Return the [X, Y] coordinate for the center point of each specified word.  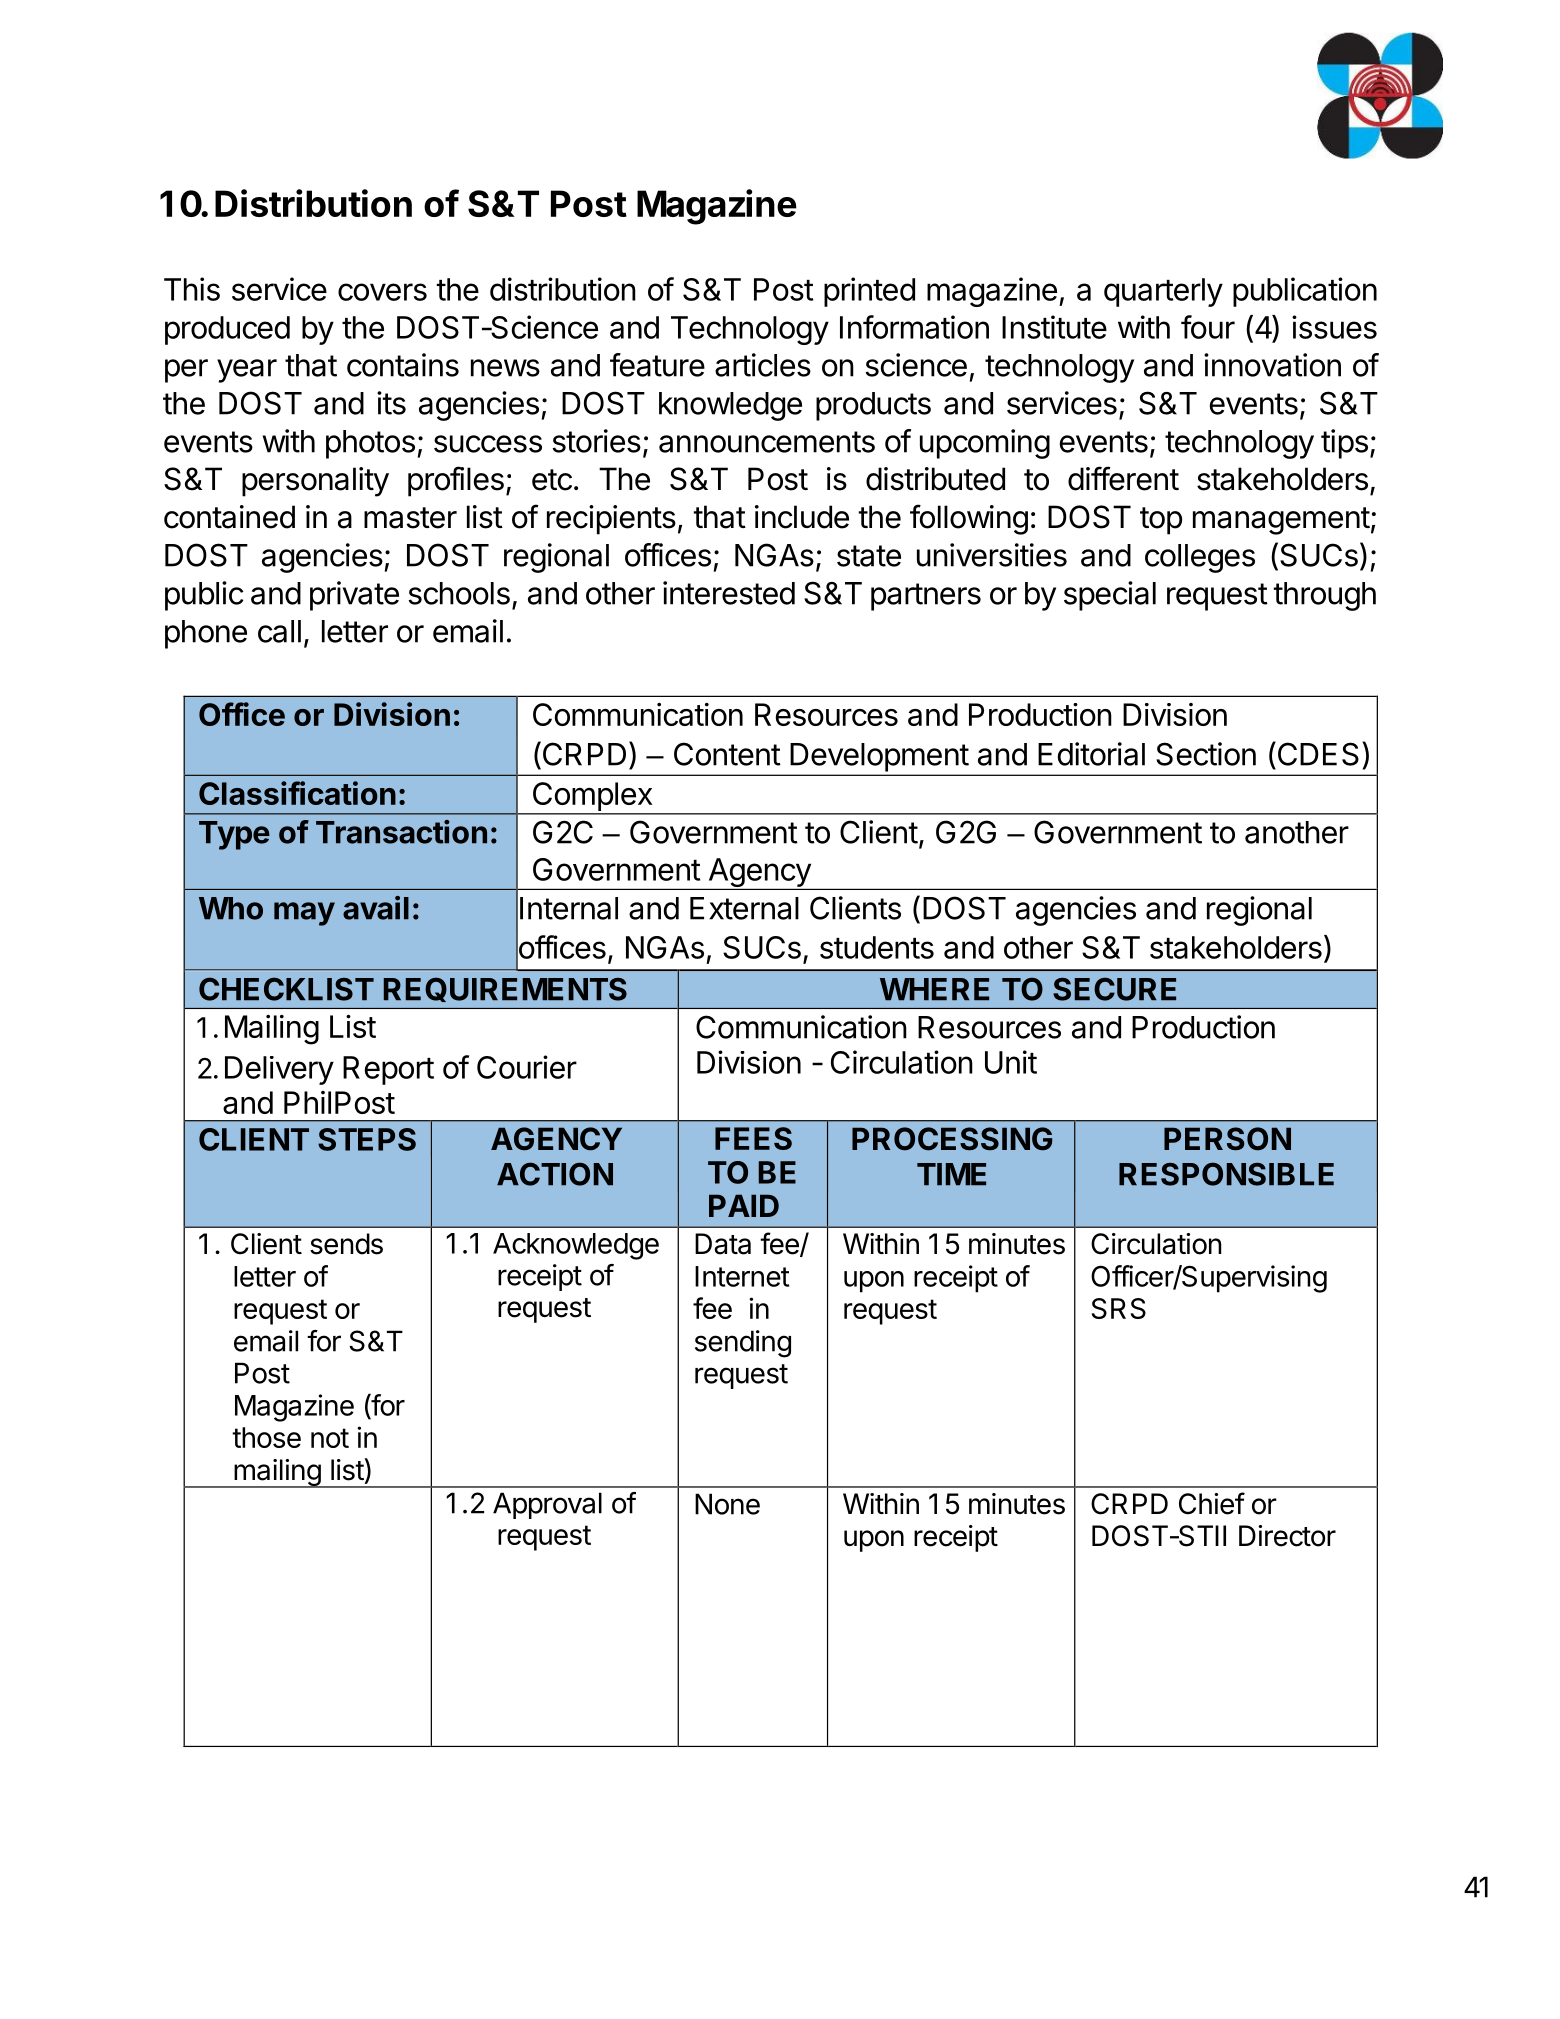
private [354, 596]
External [744, 908]
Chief [1212, 1503]
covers [382, 292]
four [1208, 327]
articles [763, 365]
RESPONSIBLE [1226, 1174]
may [304, 914]
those [266, 1437]
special [1110, 596]
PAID [744, 1205]
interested [729, 593]
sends [346, 1244]
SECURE [1114, 989]
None [727, 1504]
